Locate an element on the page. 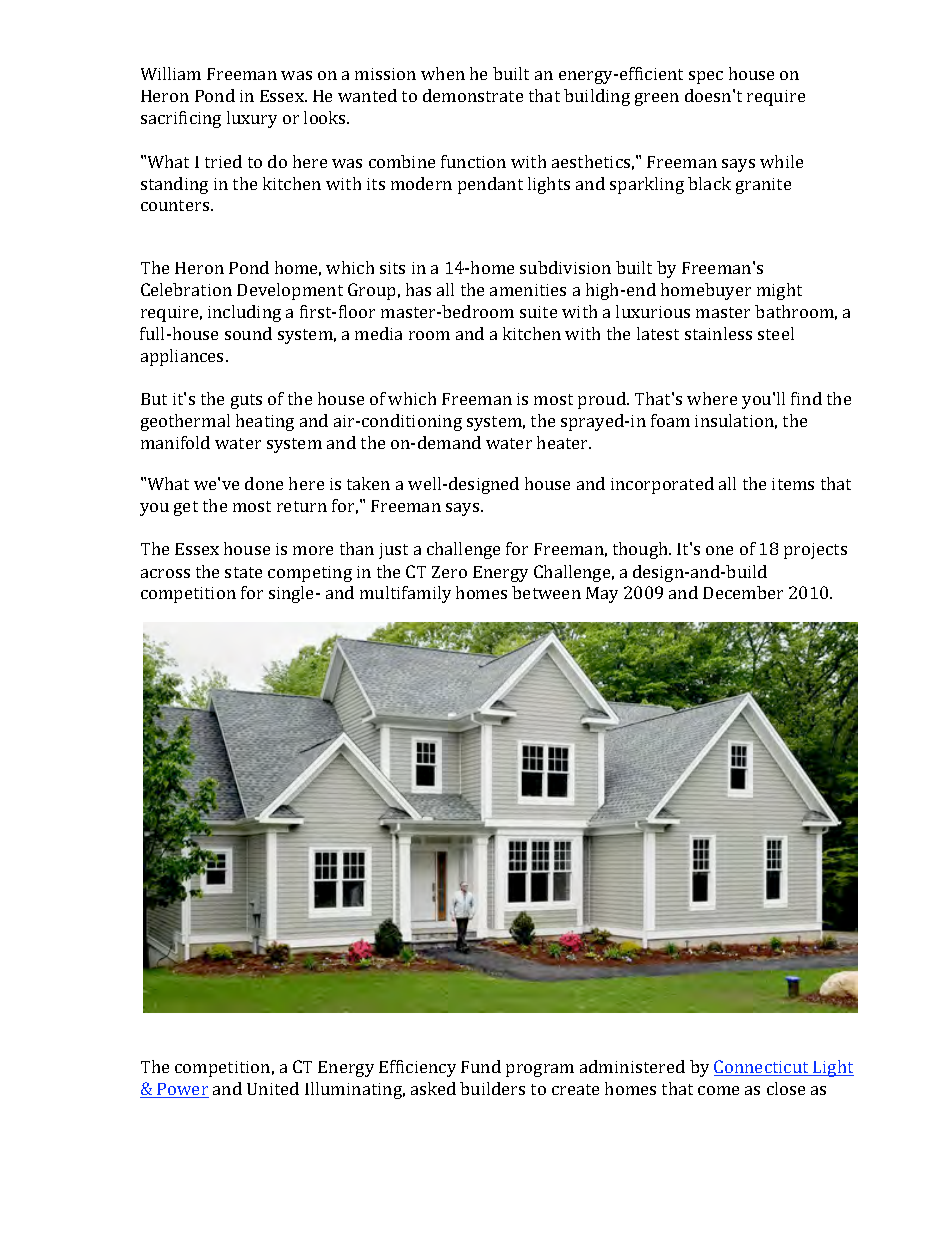 The height and width of the document is (1233, 952). Fund is located at coordinates (481, 1066).
